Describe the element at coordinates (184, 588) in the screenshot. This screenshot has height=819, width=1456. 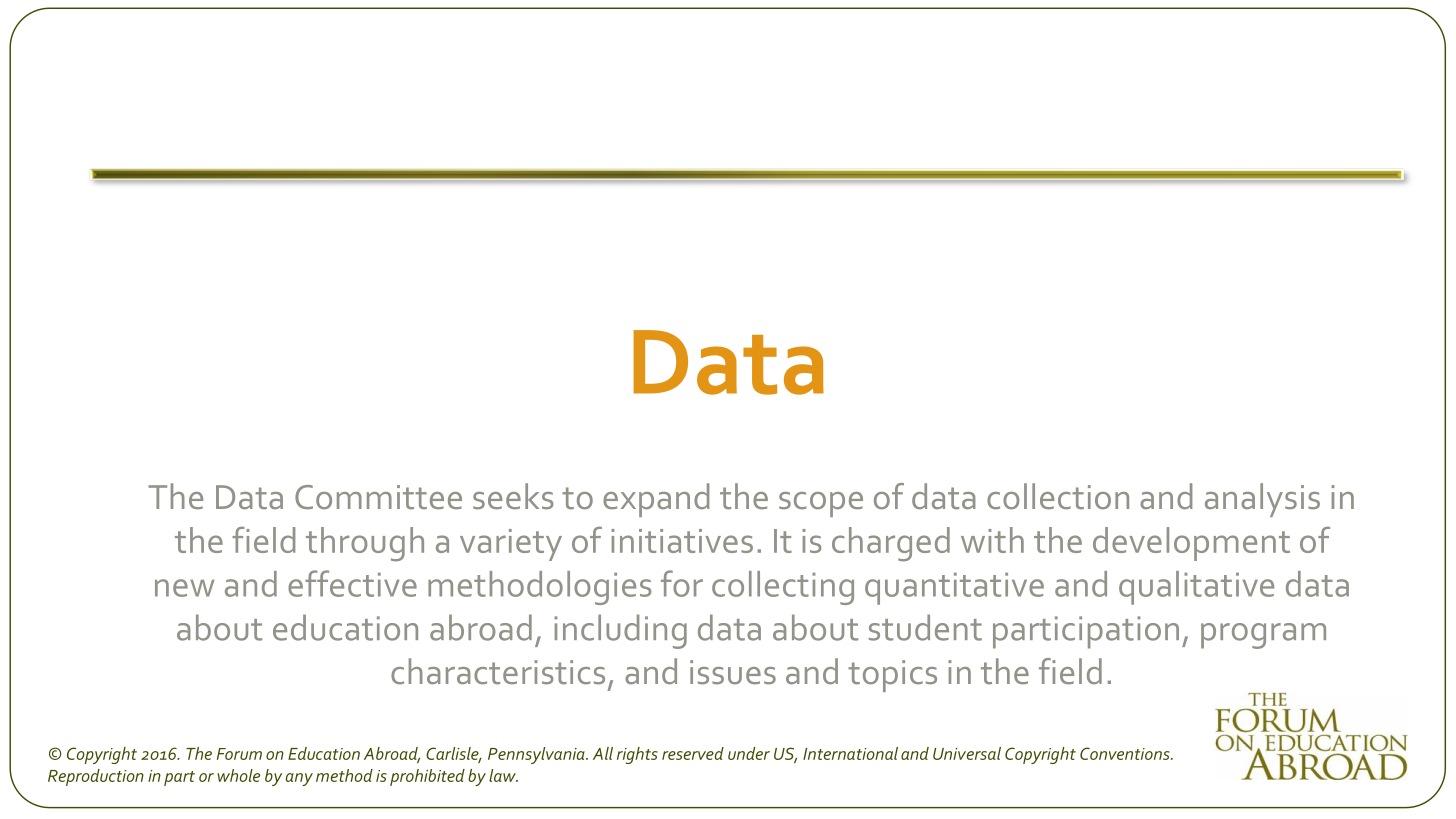
I see `new` at that location.
